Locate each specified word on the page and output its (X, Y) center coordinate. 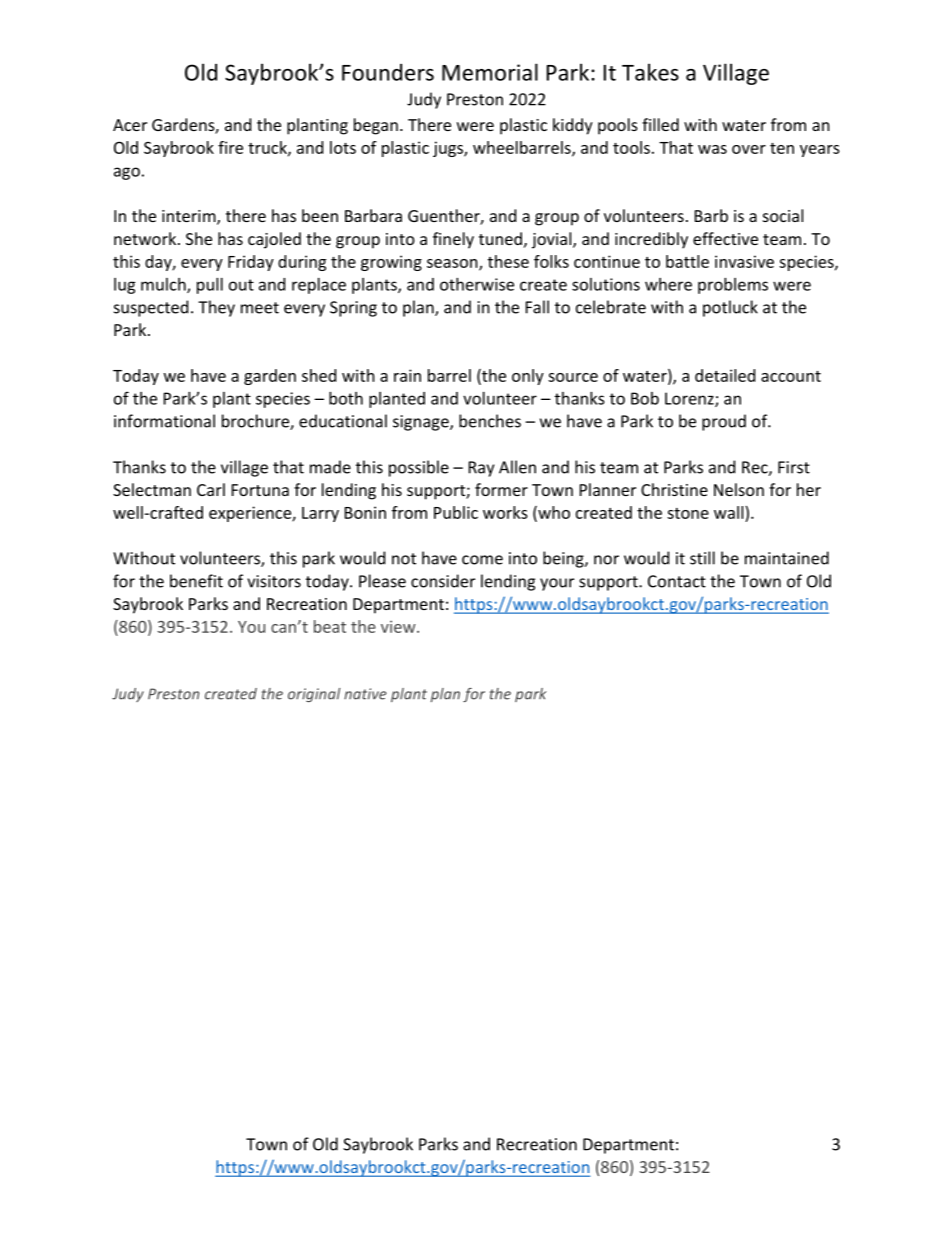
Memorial (490, 72)
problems (733, 286)
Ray (481, 469)
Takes (650, 72)
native (365, 694)
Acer (130, 125)
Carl (211, 489)
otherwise (477, 284)
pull (210, 286)
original (314, 695)
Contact (677, 581)
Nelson (739, 489)
